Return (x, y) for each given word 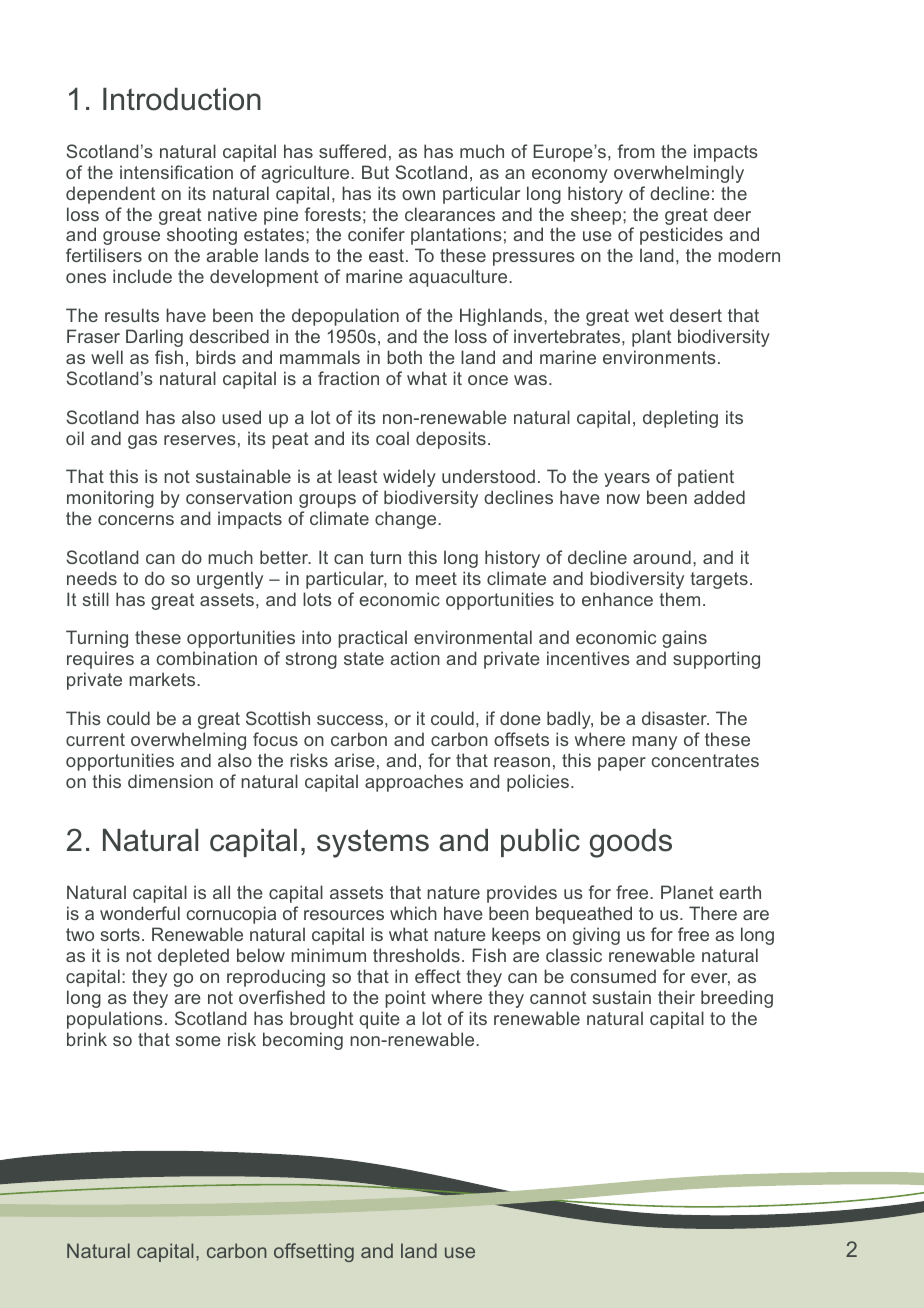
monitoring (110, 499)
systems (373, 843)
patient (706, 478)
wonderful (140, 913)
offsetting (314, 1252)
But (375, 172)
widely (409, 478)
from (636, 151)
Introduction (182, 99)
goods (631, 843)
